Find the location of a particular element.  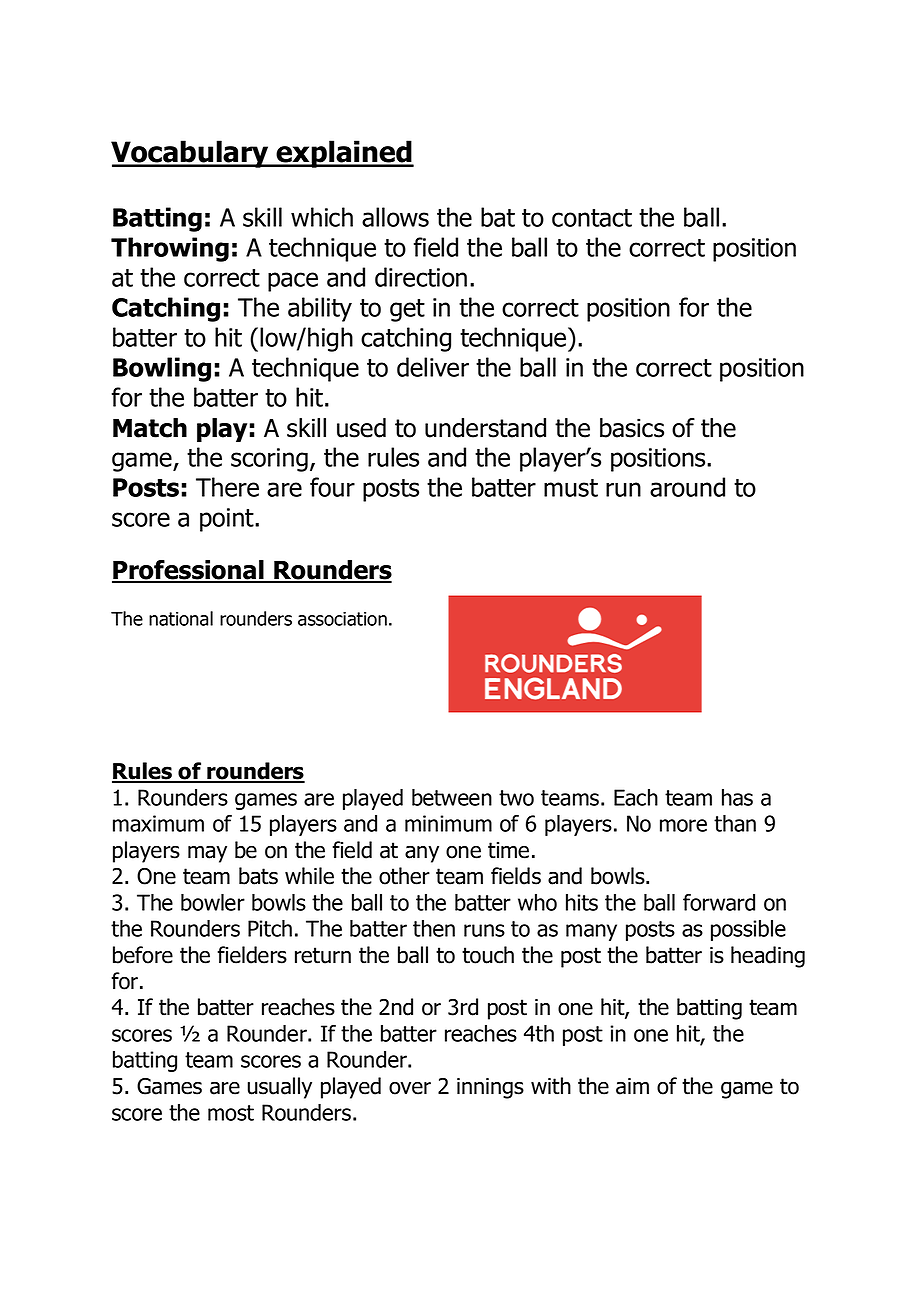

around is located at coordinates (687, 487).
